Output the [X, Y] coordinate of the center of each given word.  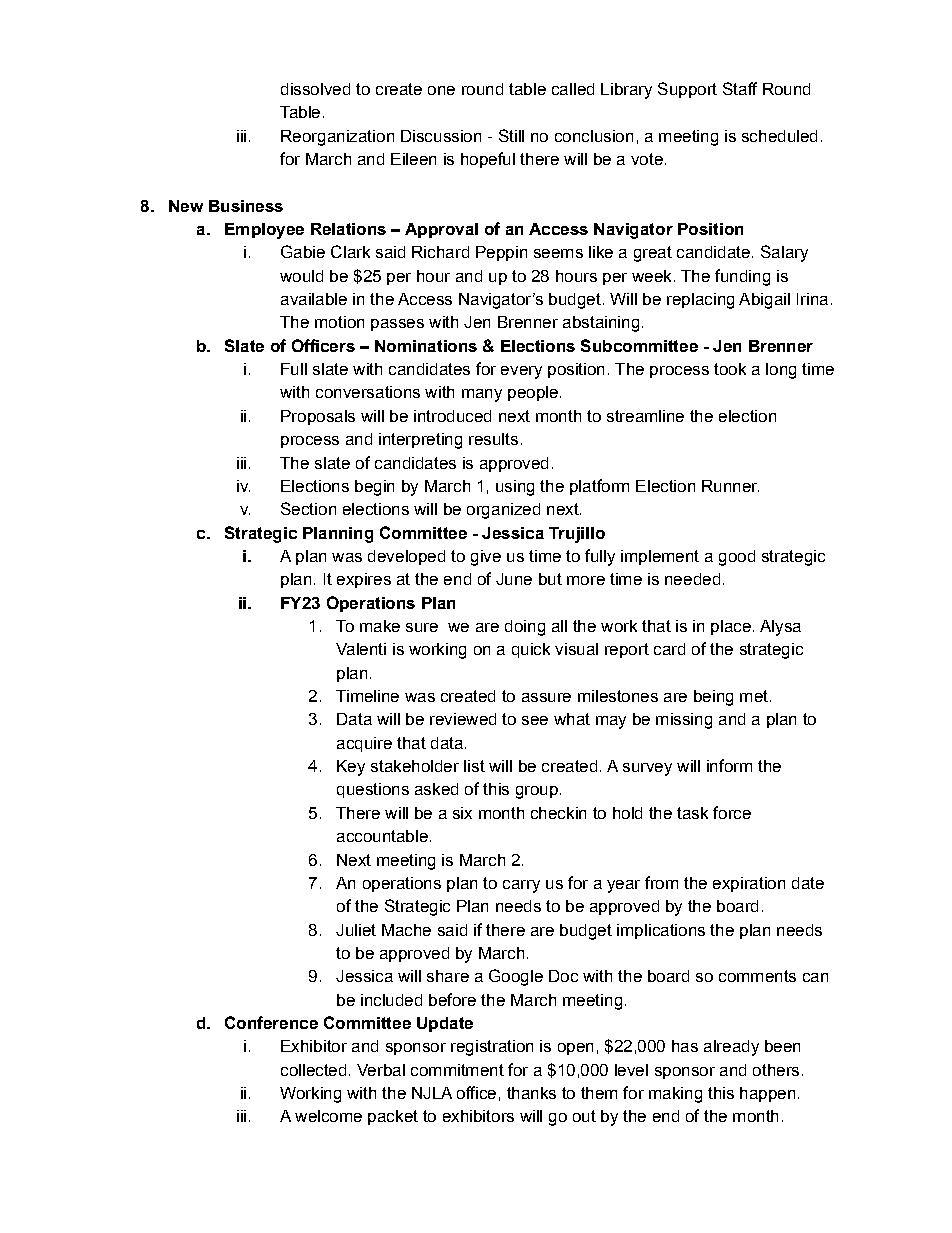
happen [767, 1094]
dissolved [315, 89]
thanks [531, 1093]
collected [313, 1070]
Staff [740, 88]
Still [511, 135]
